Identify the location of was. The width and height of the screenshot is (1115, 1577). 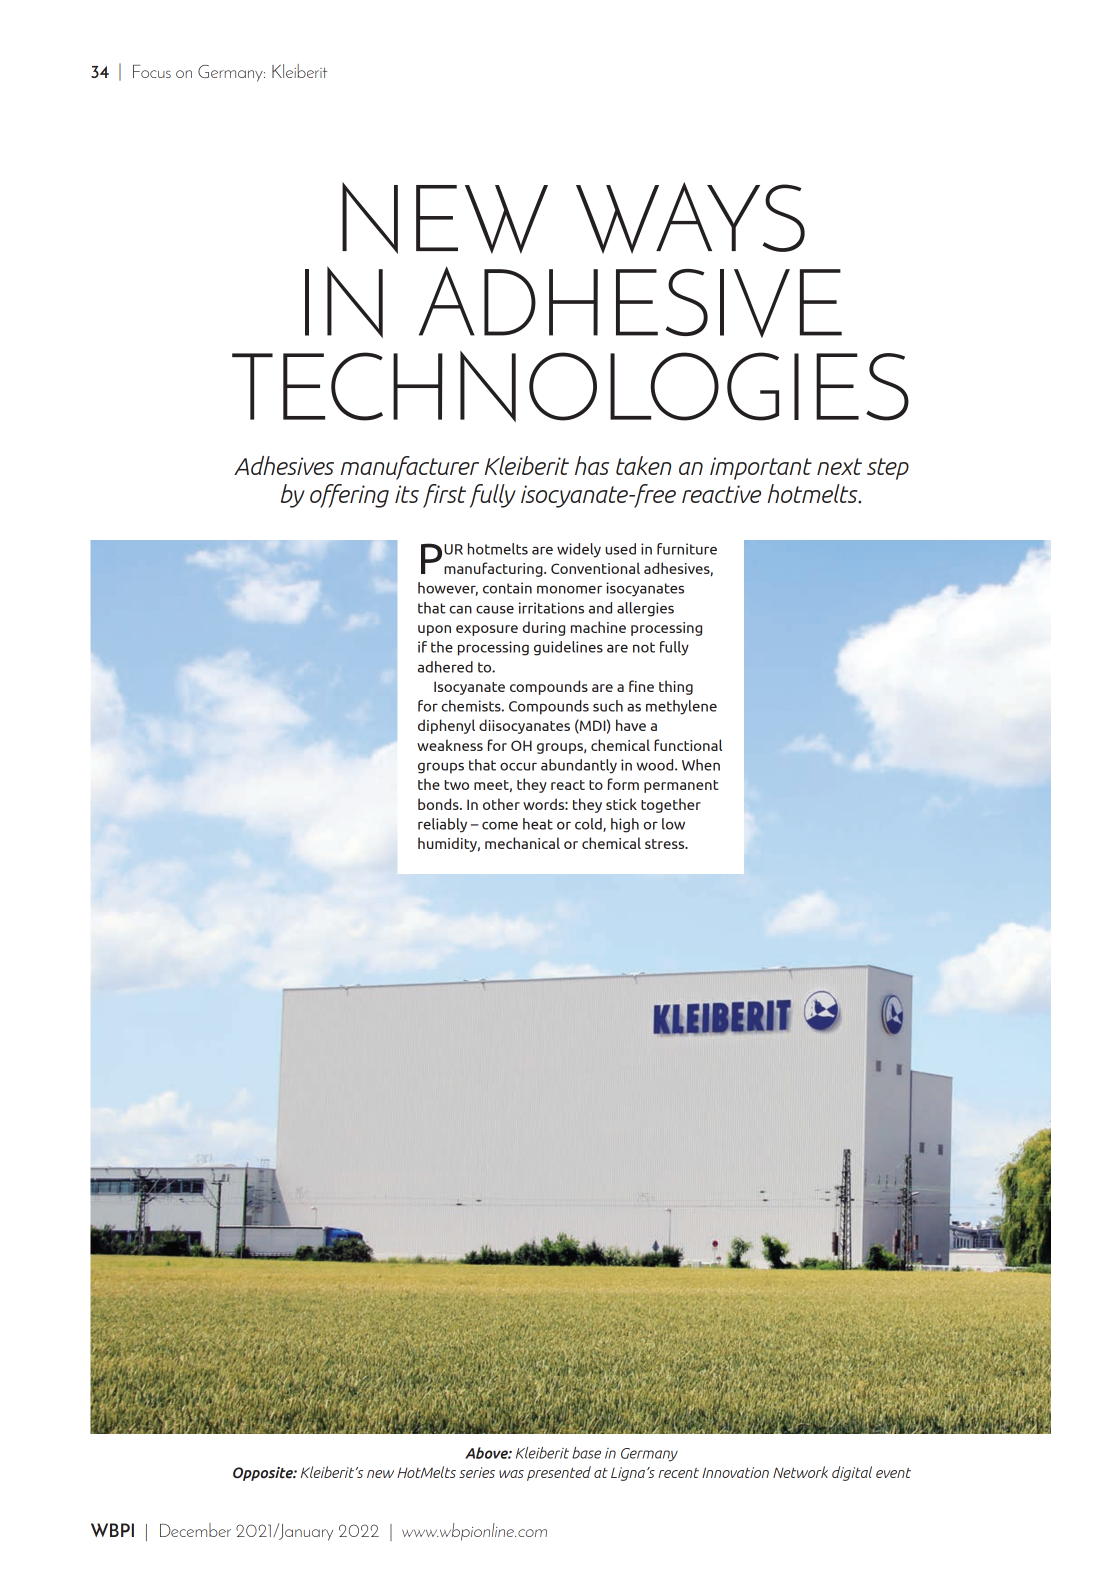
(511, 1474).
